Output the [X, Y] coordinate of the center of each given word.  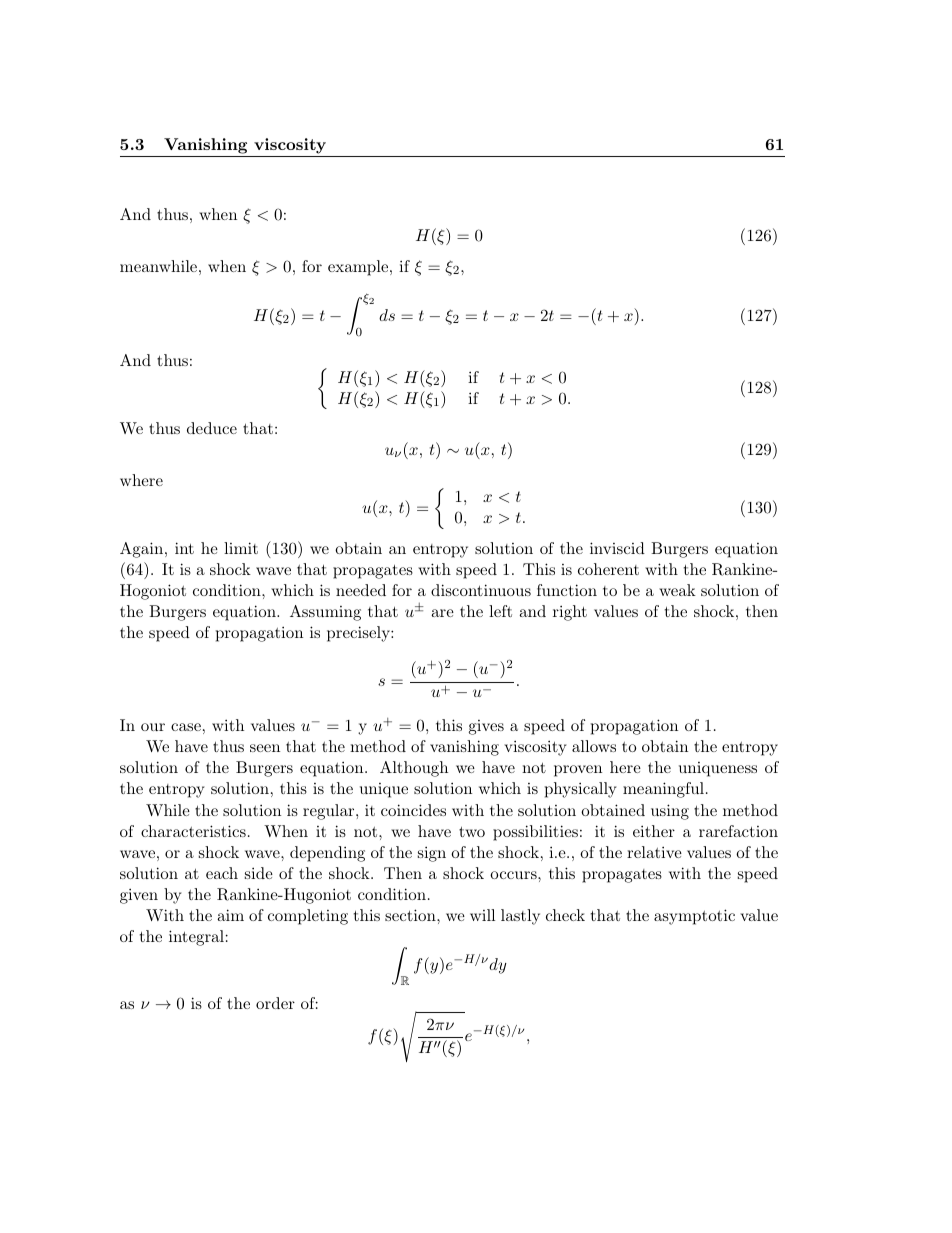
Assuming [325, 613]
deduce [212, 428]
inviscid [617, 548]
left [500, 611]
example [359, 268]
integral [196, 938]
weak [677, 590]
